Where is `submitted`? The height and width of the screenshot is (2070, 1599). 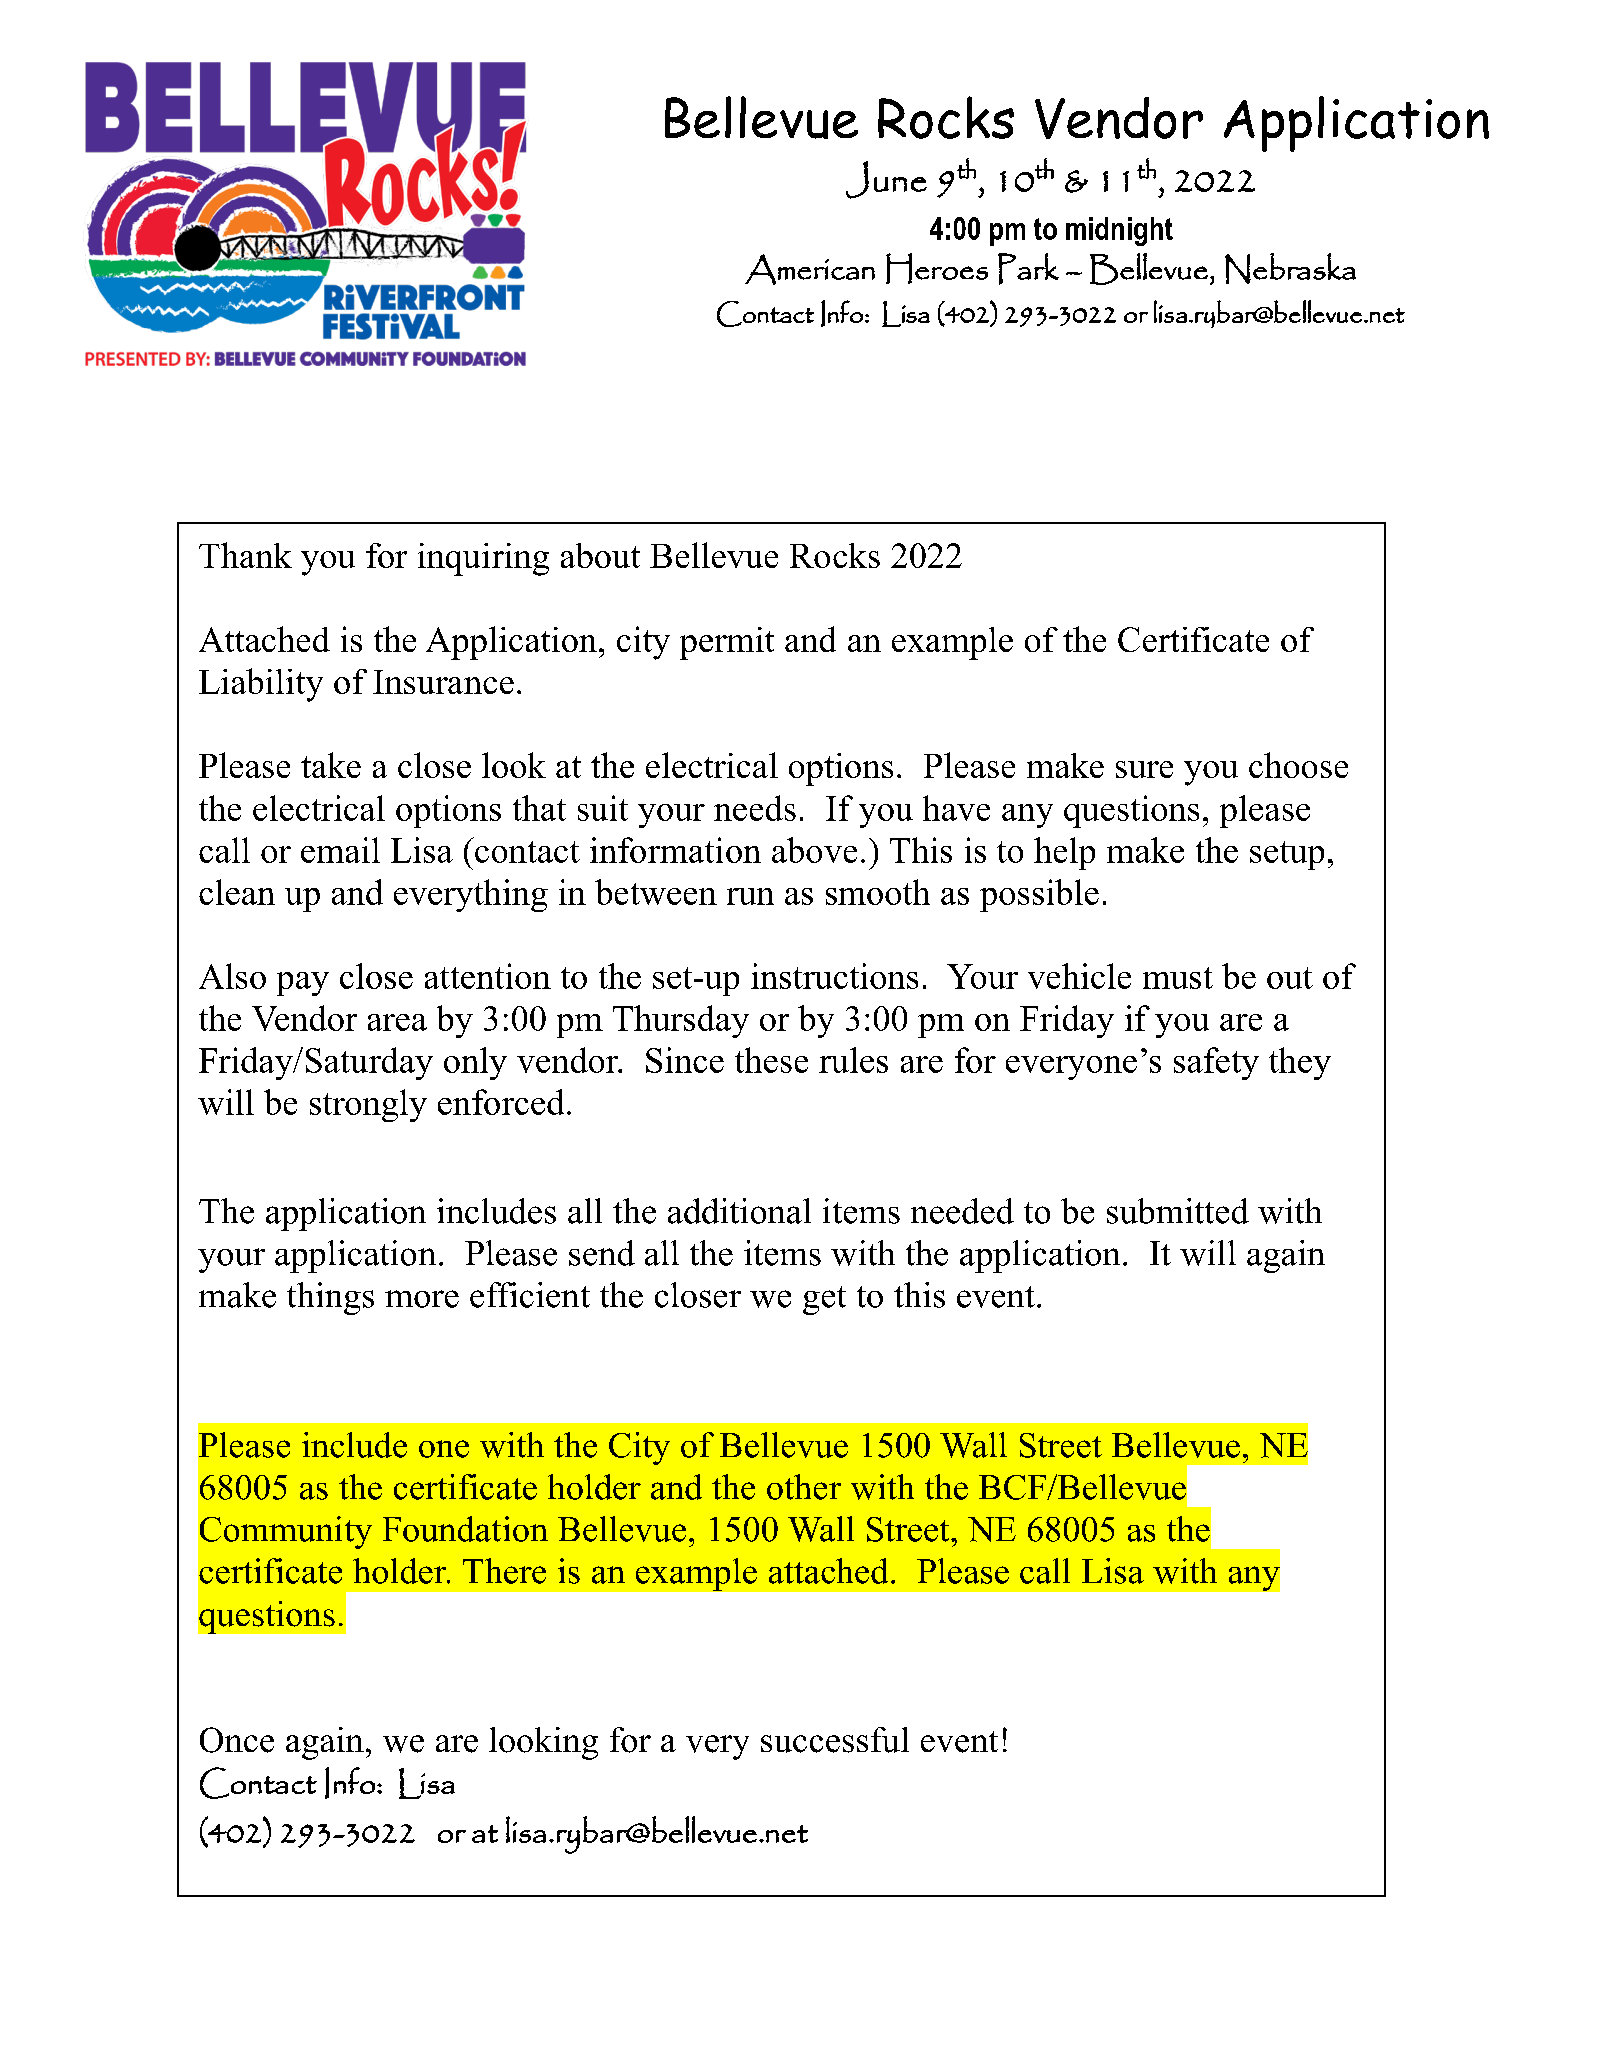 submitted is located at coordinates (1178, 1211).
